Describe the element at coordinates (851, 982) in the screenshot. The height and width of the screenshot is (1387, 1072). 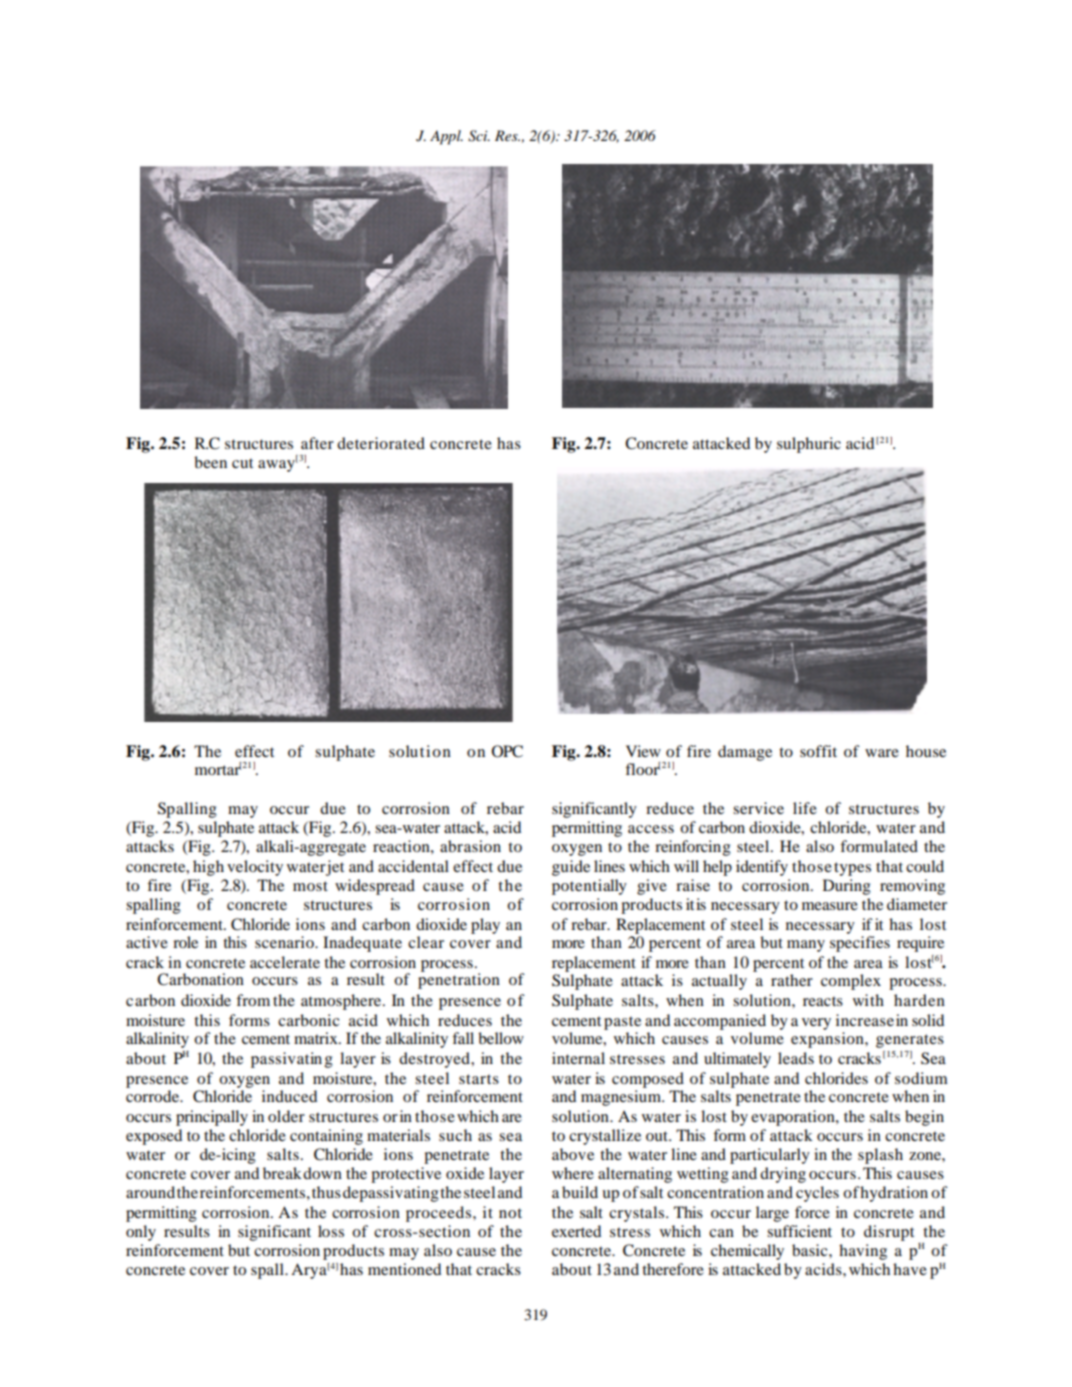
I see `complex` at that location.
